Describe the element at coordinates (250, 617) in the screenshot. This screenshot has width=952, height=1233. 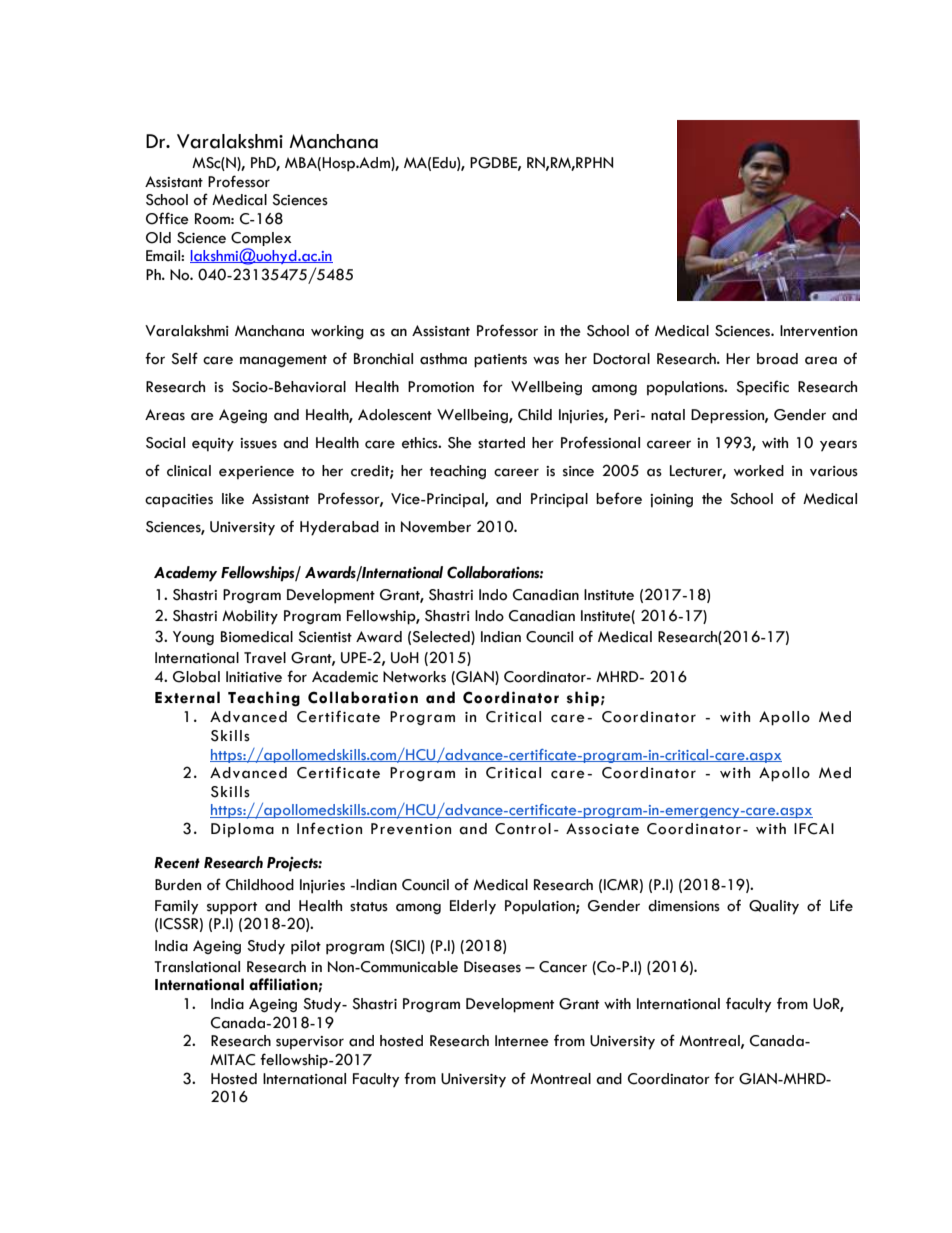
I see `Mobility` at that location.
